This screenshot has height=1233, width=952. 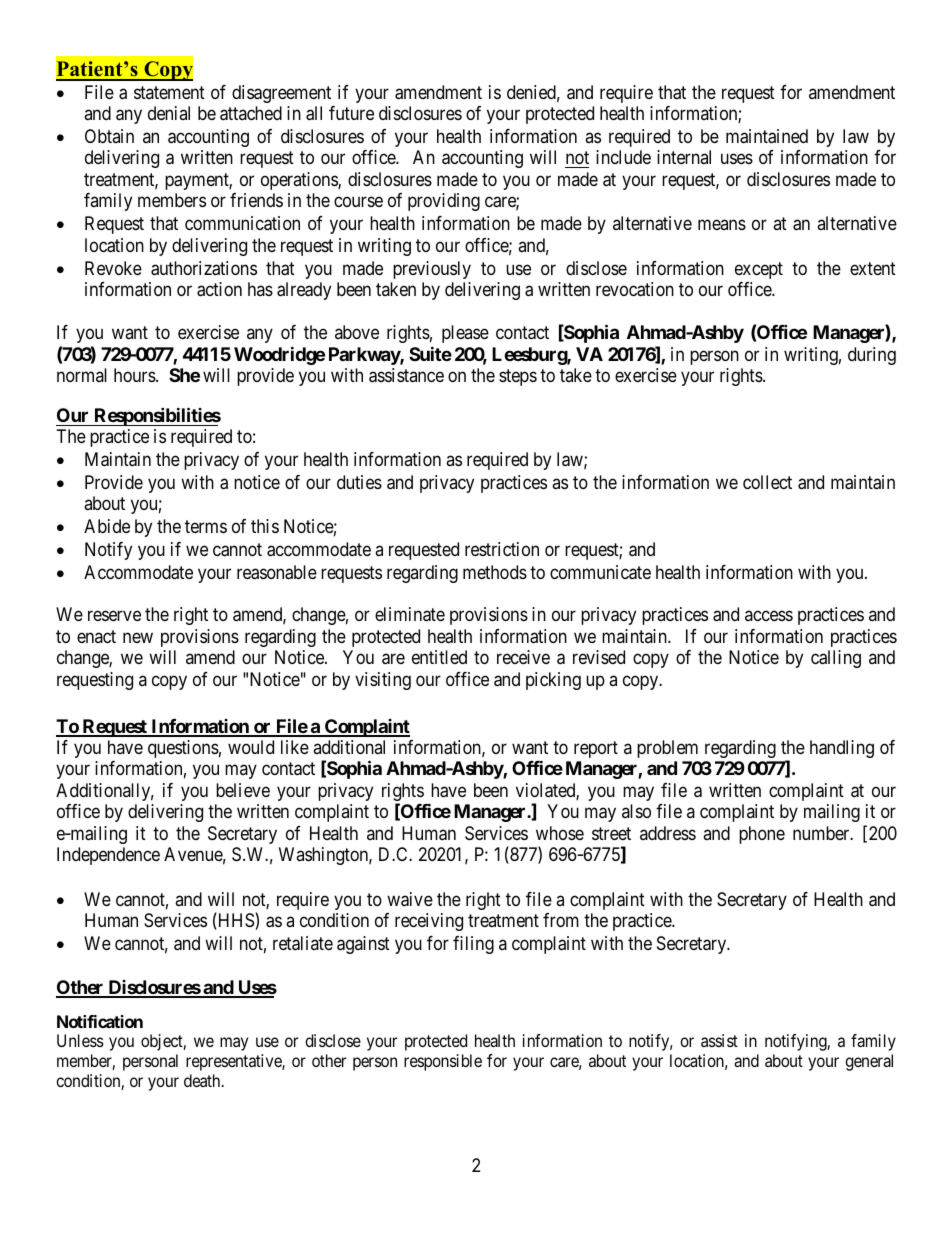 What do you see at coordinates (443, 1062) in the screenshot?
I see `responsible` at bounding box center [443, 1062].
